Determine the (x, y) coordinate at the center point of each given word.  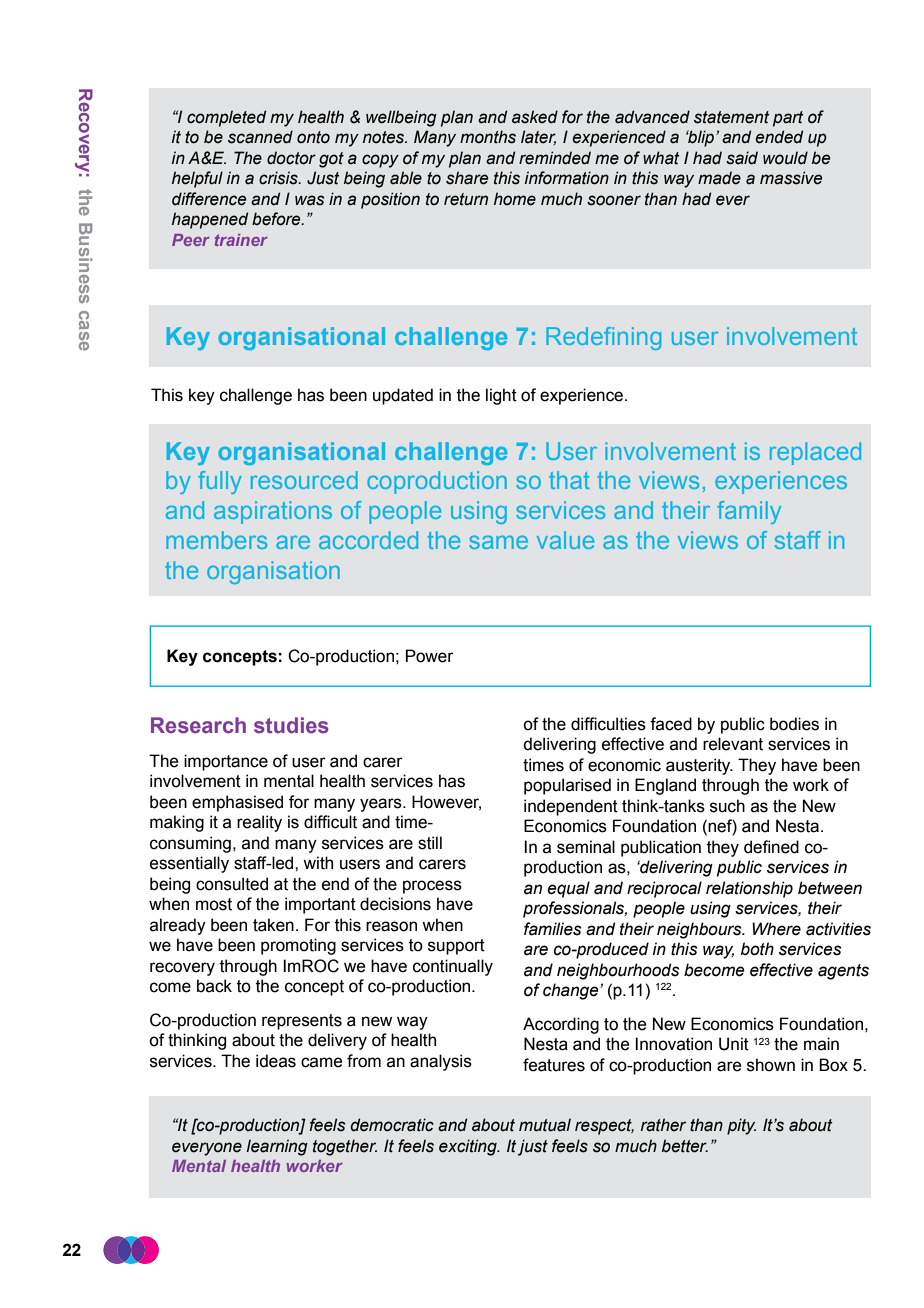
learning (277, 1147)
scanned (260, 137)
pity (741, 1126)
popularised (567, 786)
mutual (545, 1125)
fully (220, 482)
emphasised (237, 803)
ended (779, 137)
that (569, 480)
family (749, 512)
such (727, 806)
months (488, 137)
